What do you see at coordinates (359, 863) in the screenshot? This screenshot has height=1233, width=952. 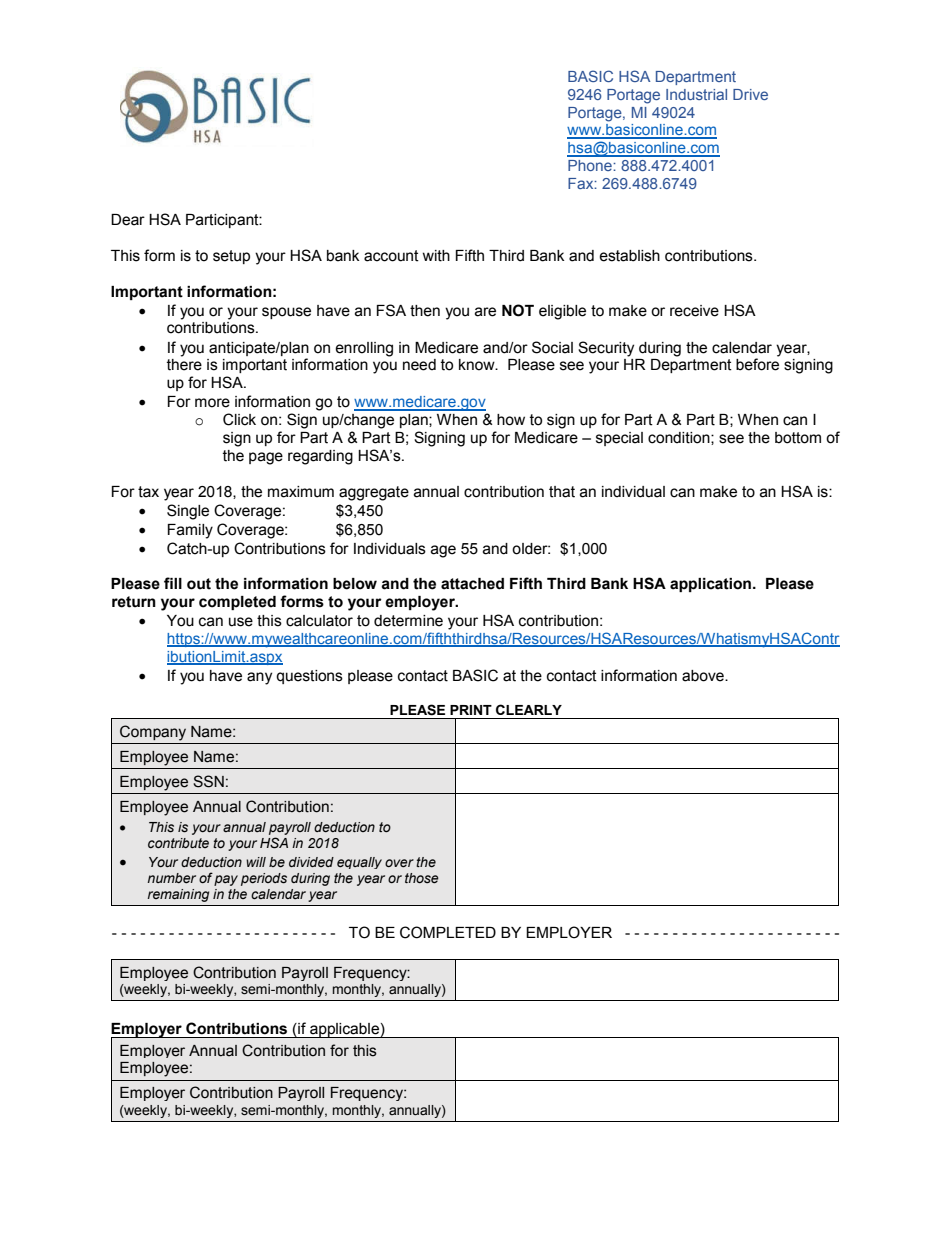 I see `equally` at bounding box center [359, 863].
